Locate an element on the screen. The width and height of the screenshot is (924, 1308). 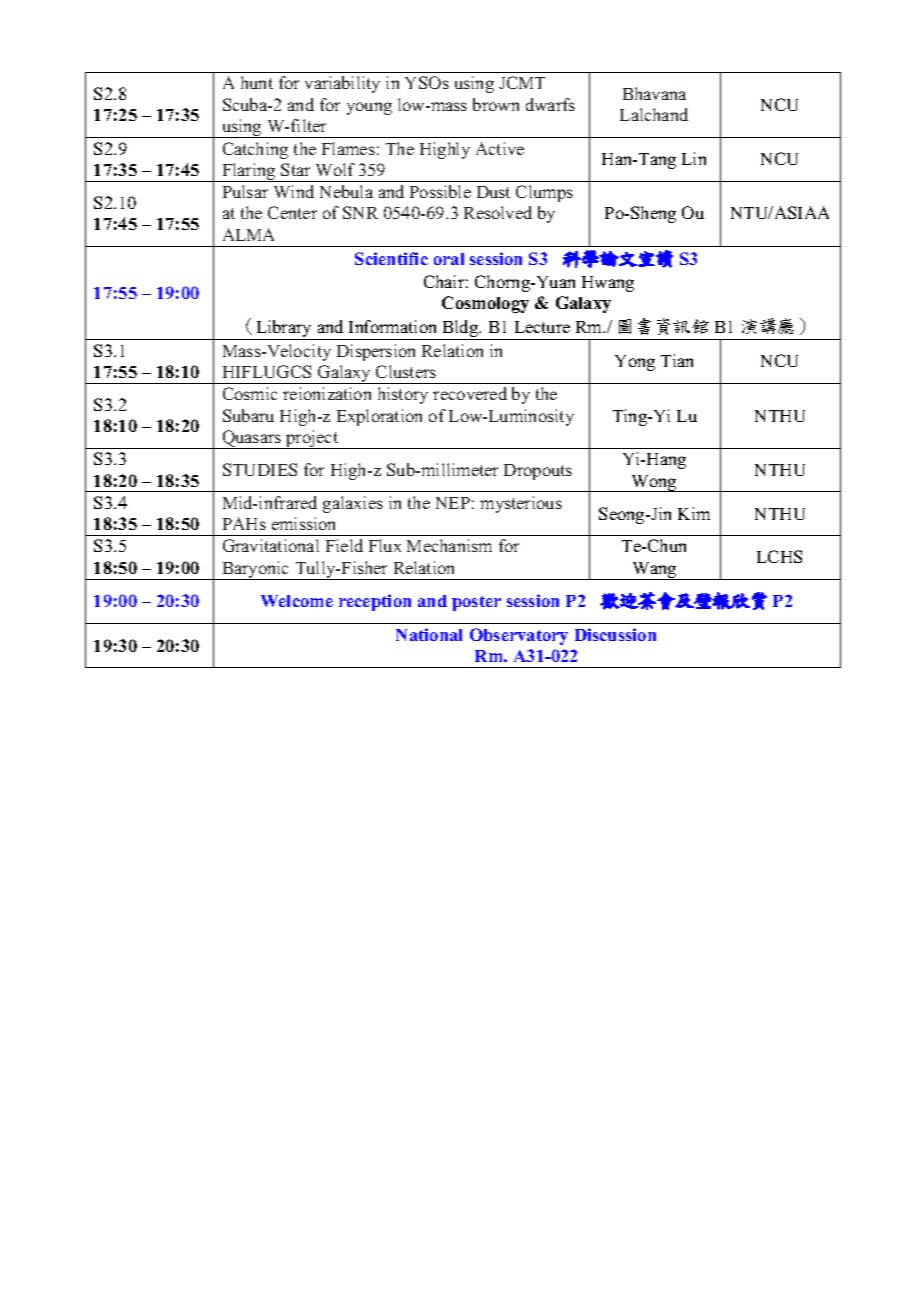
variability is located at coordinates (342, 84).
